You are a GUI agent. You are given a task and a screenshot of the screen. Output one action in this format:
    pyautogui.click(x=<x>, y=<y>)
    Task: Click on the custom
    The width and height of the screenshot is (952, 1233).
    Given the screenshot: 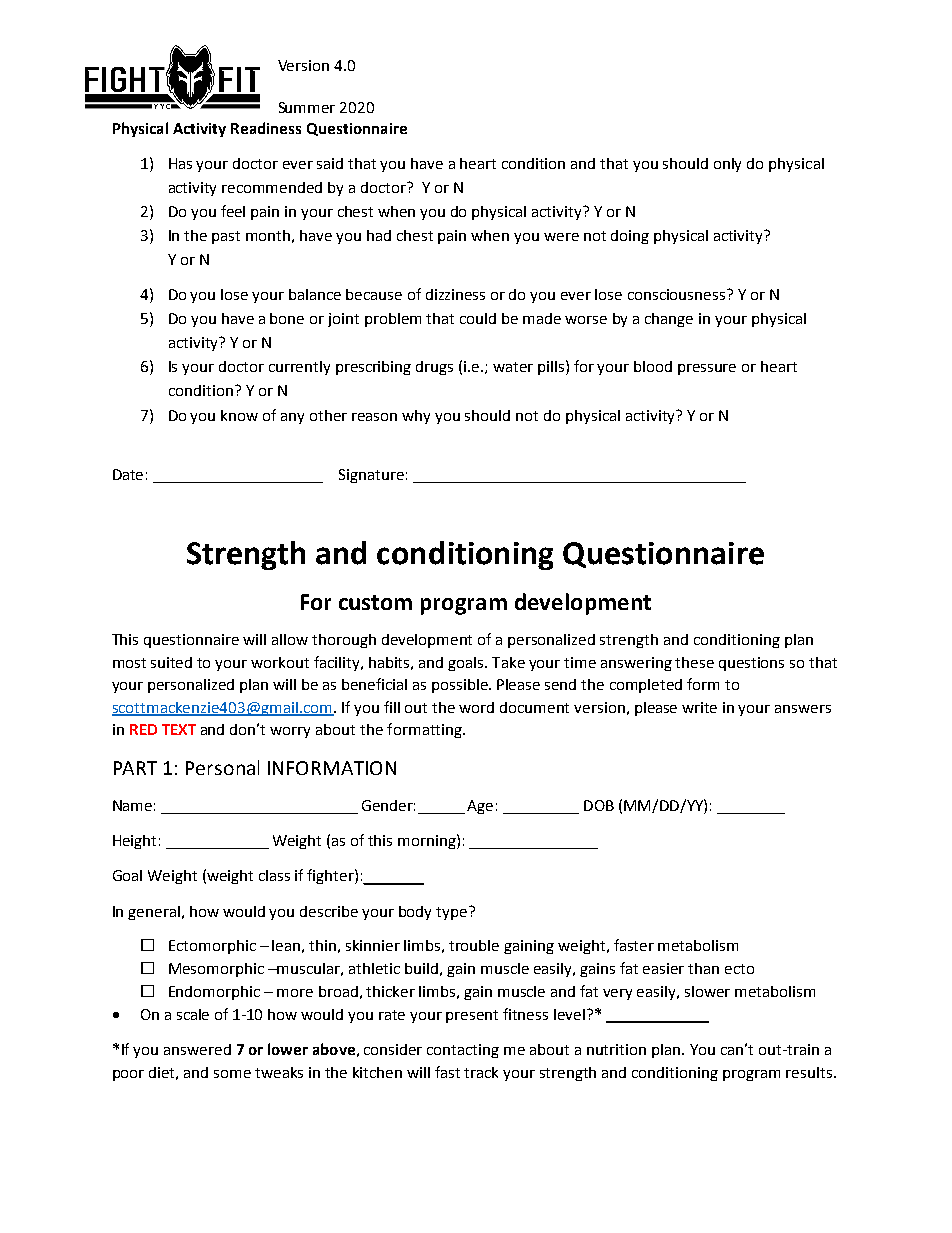 What is the action you would take?
    pyautogui.click(x=375, y=602)
